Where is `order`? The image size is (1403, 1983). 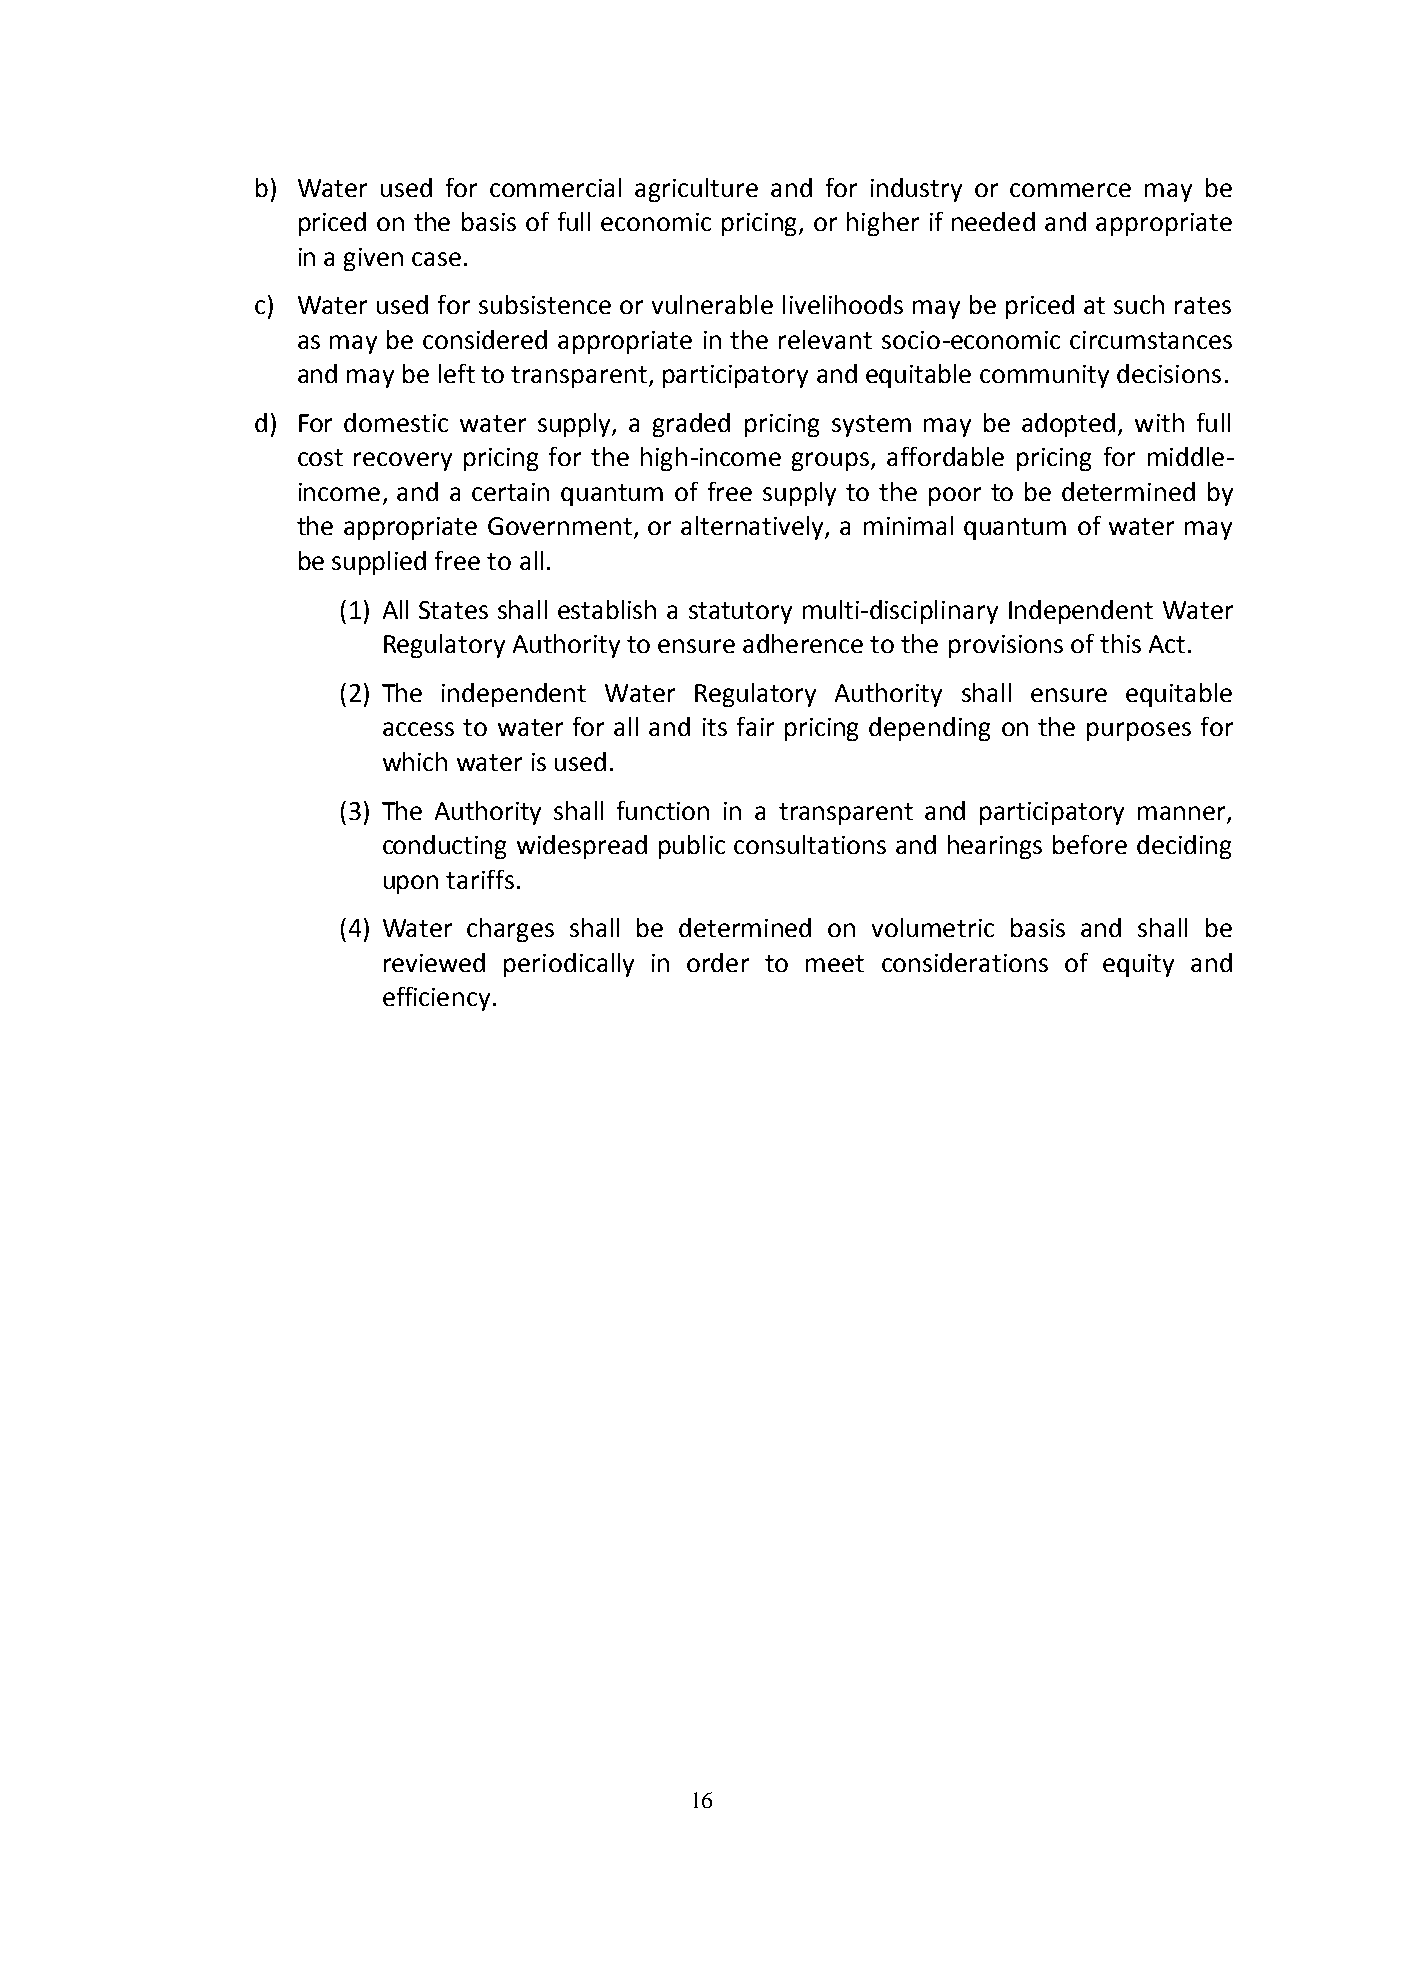 order is located at coordinates (718, 962).
